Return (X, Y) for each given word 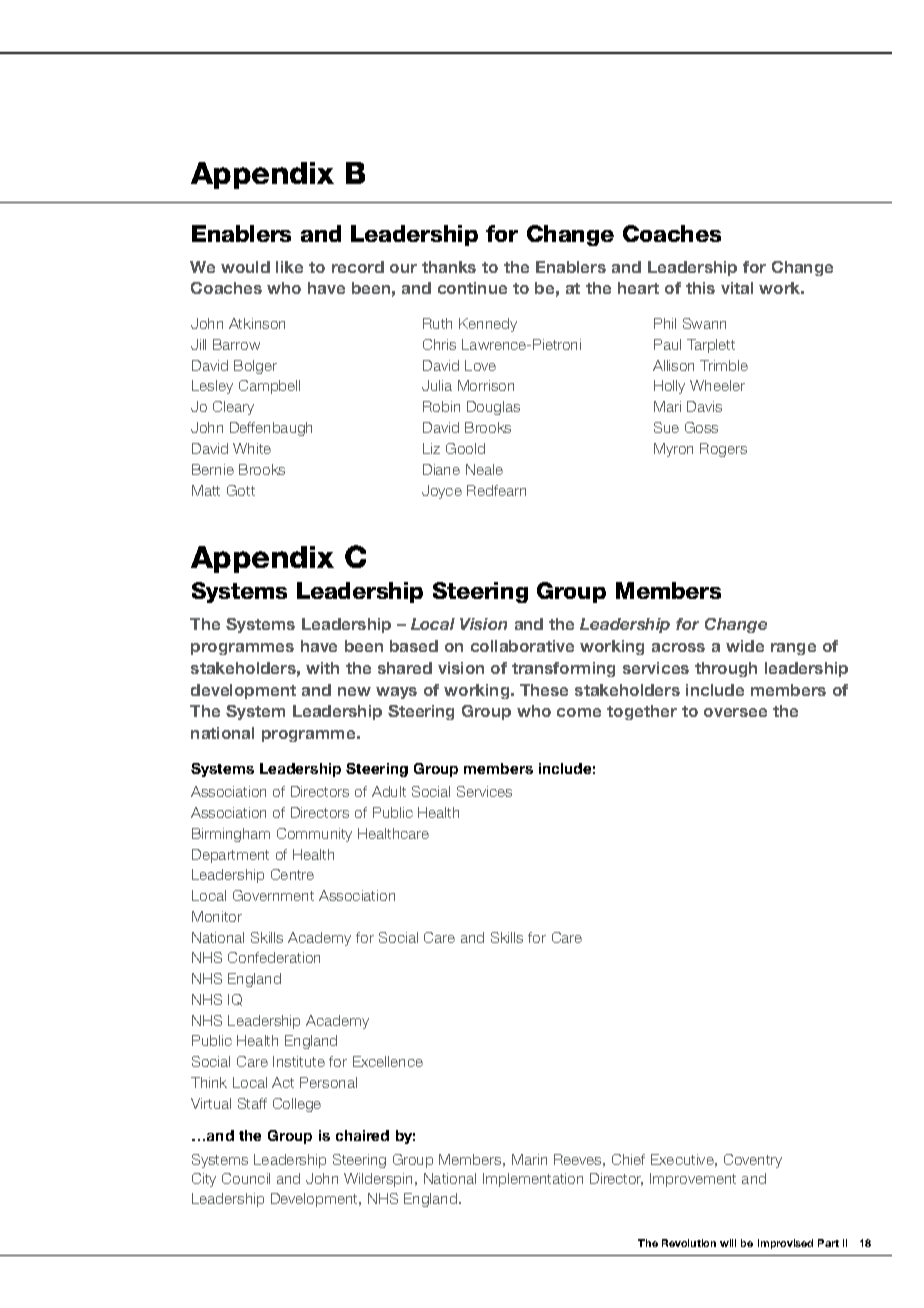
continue (472, 288)
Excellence (388, 1061)
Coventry (753, 1161)
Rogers (723, 450)
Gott (241, 490)
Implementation (533, 1180)
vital (737, 288)
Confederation (274, 957)
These (544, 690)
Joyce (442, 492)
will (728, 1243)
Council (246, 1178)
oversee (735, 712)
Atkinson (257, 323)
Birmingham (231, 835)
